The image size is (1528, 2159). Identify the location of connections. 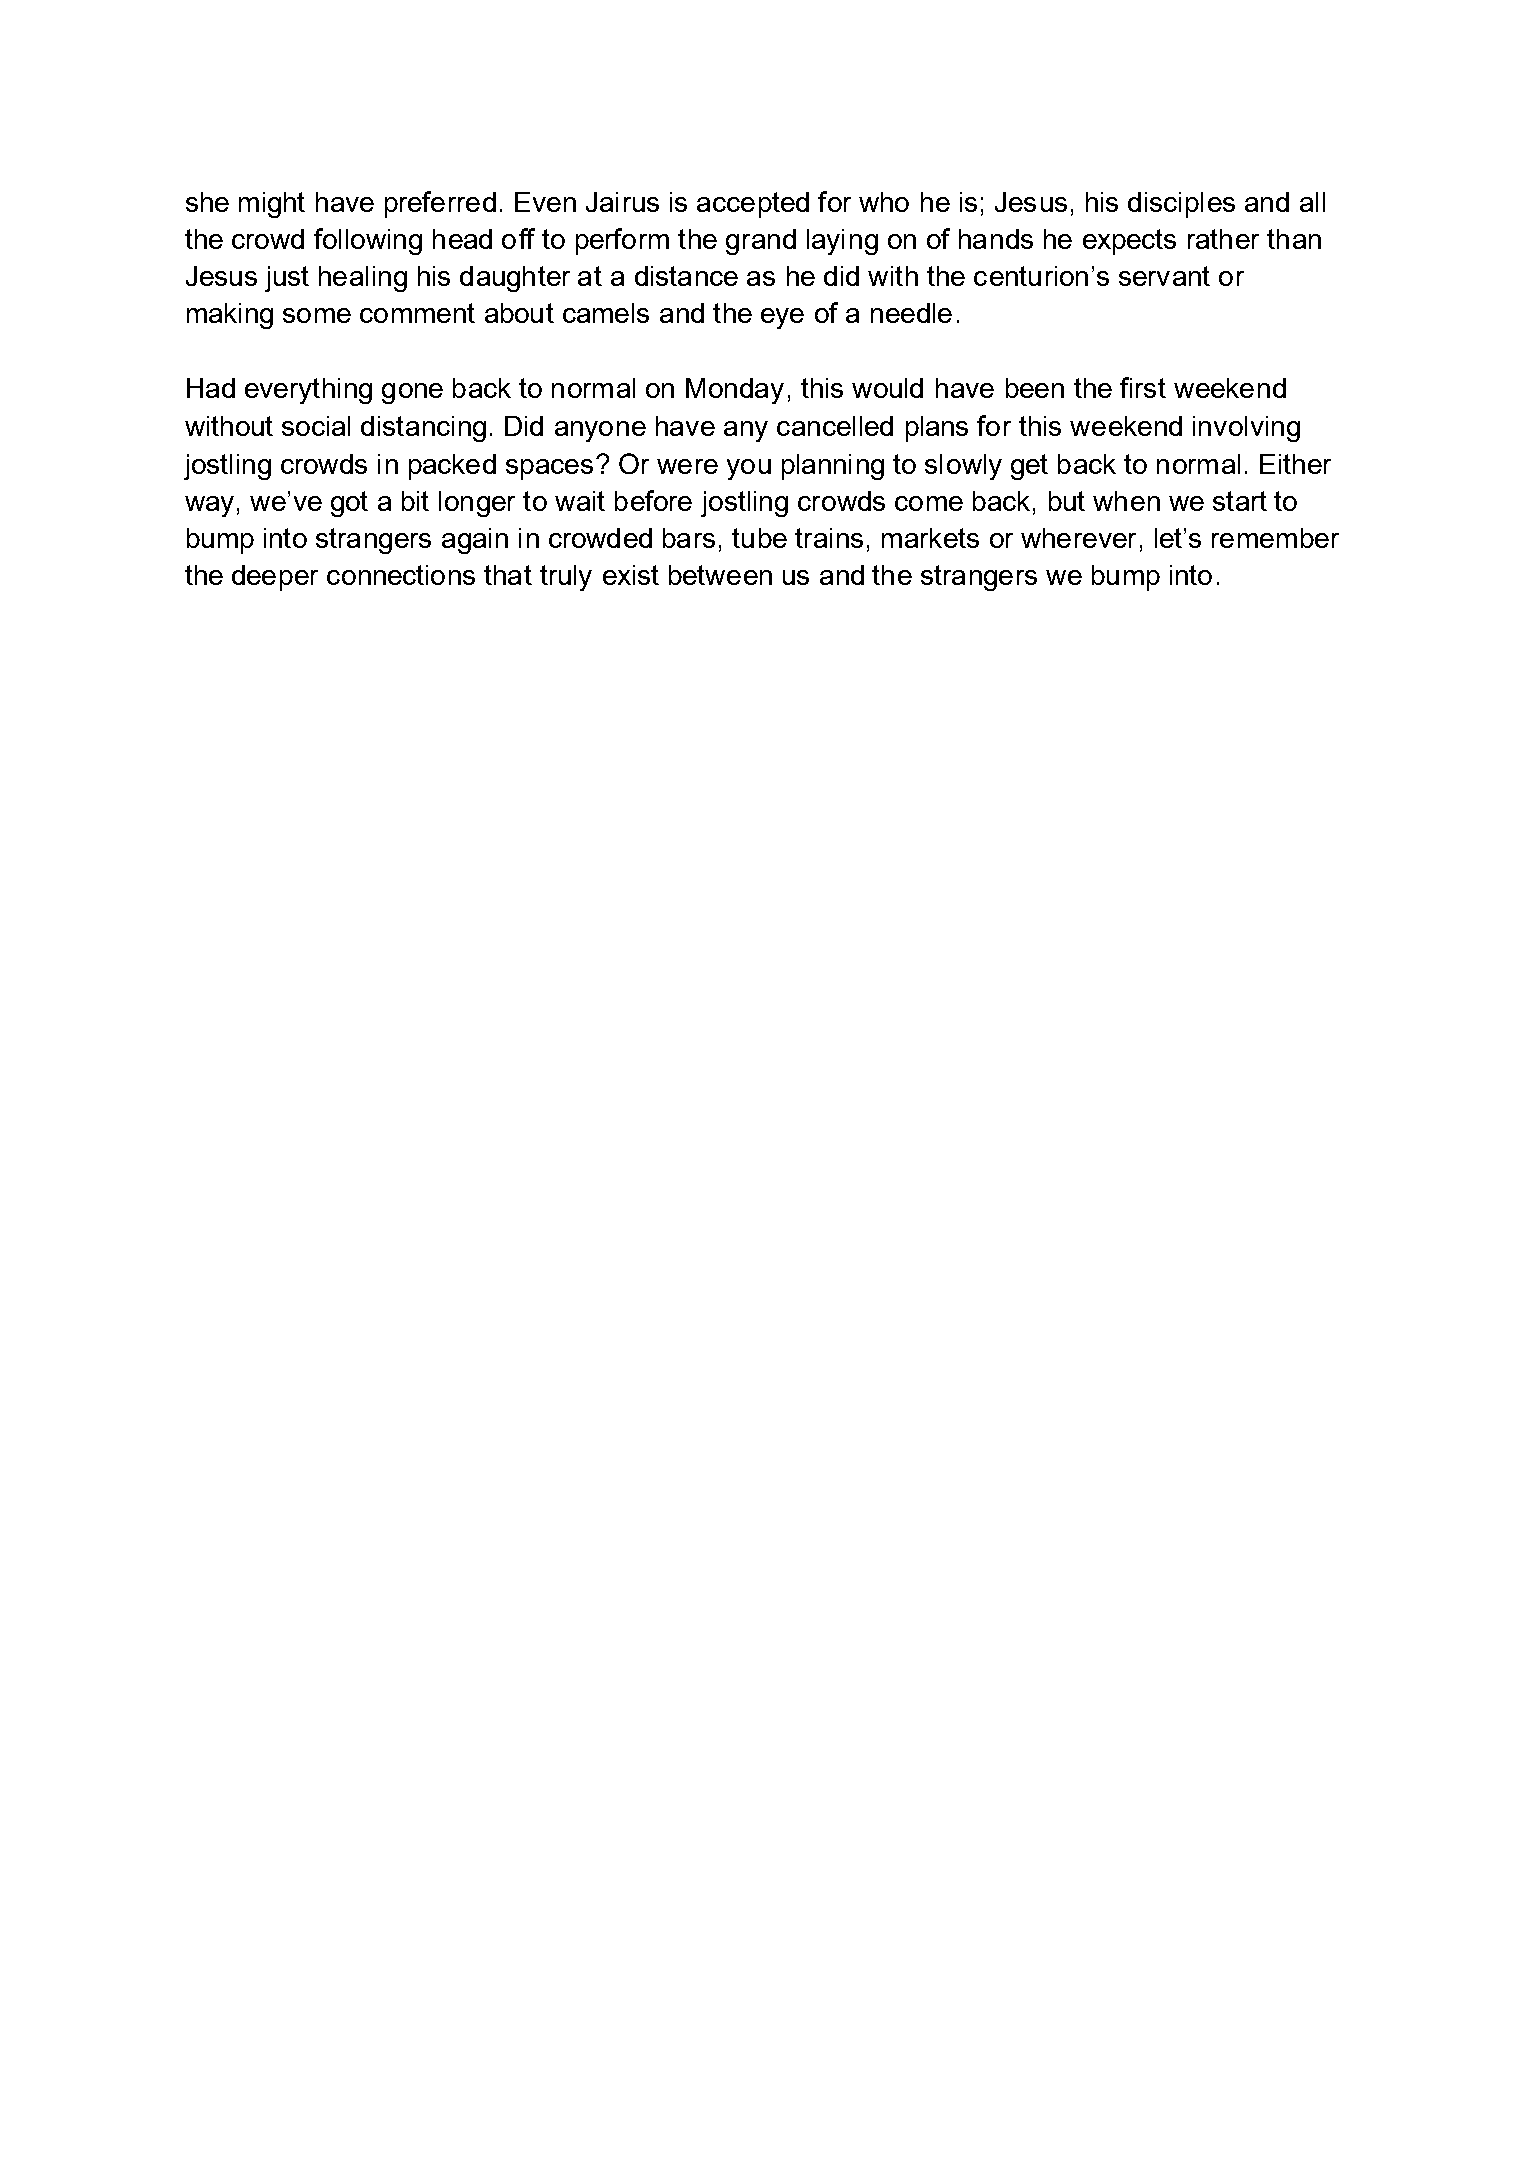
(401, 575).
